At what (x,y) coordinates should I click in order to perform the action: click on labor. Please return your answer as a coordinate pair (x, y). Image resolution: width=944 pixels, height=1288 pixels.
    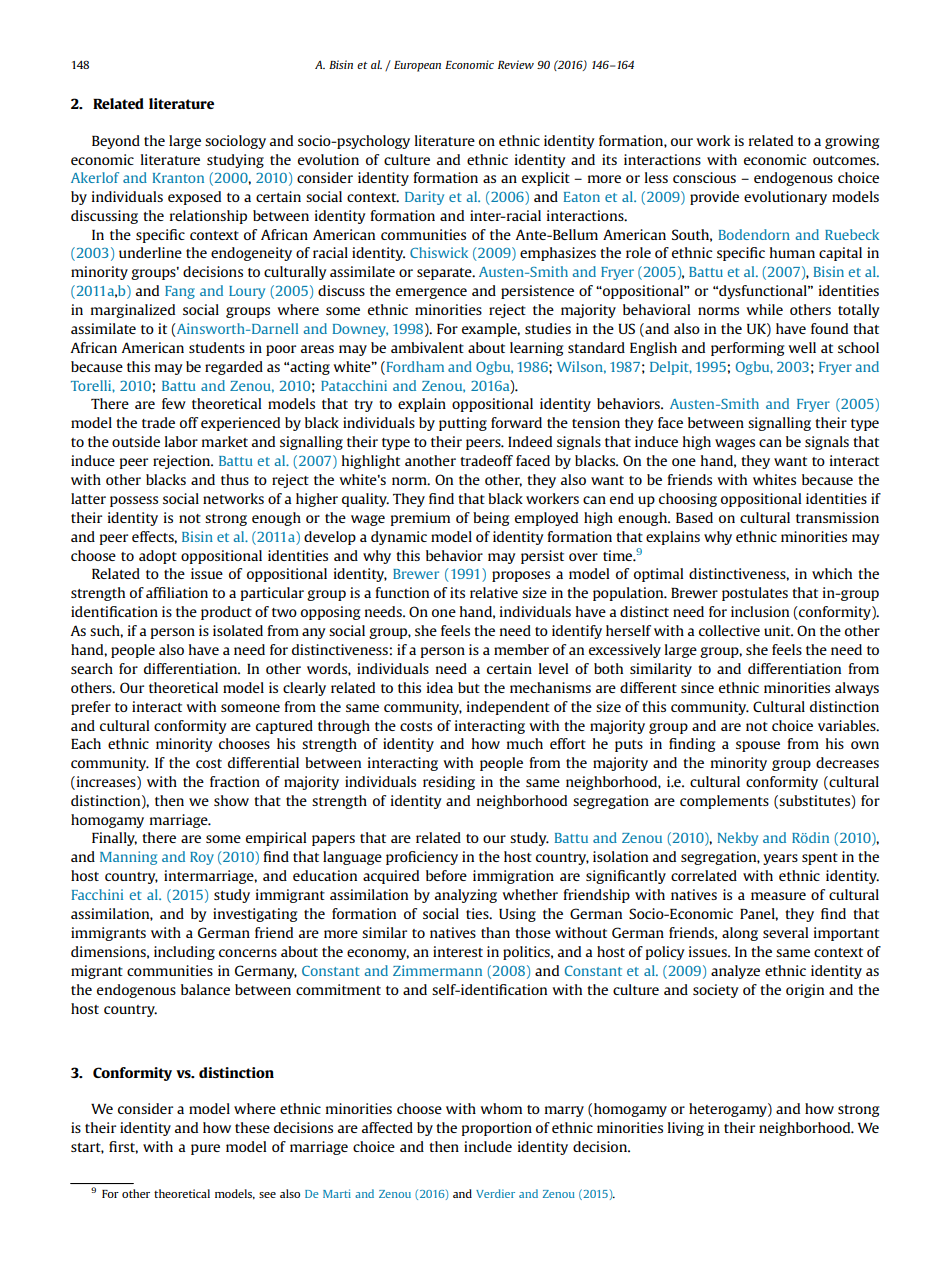
    Looking at the image, I should click on (181, 441).
